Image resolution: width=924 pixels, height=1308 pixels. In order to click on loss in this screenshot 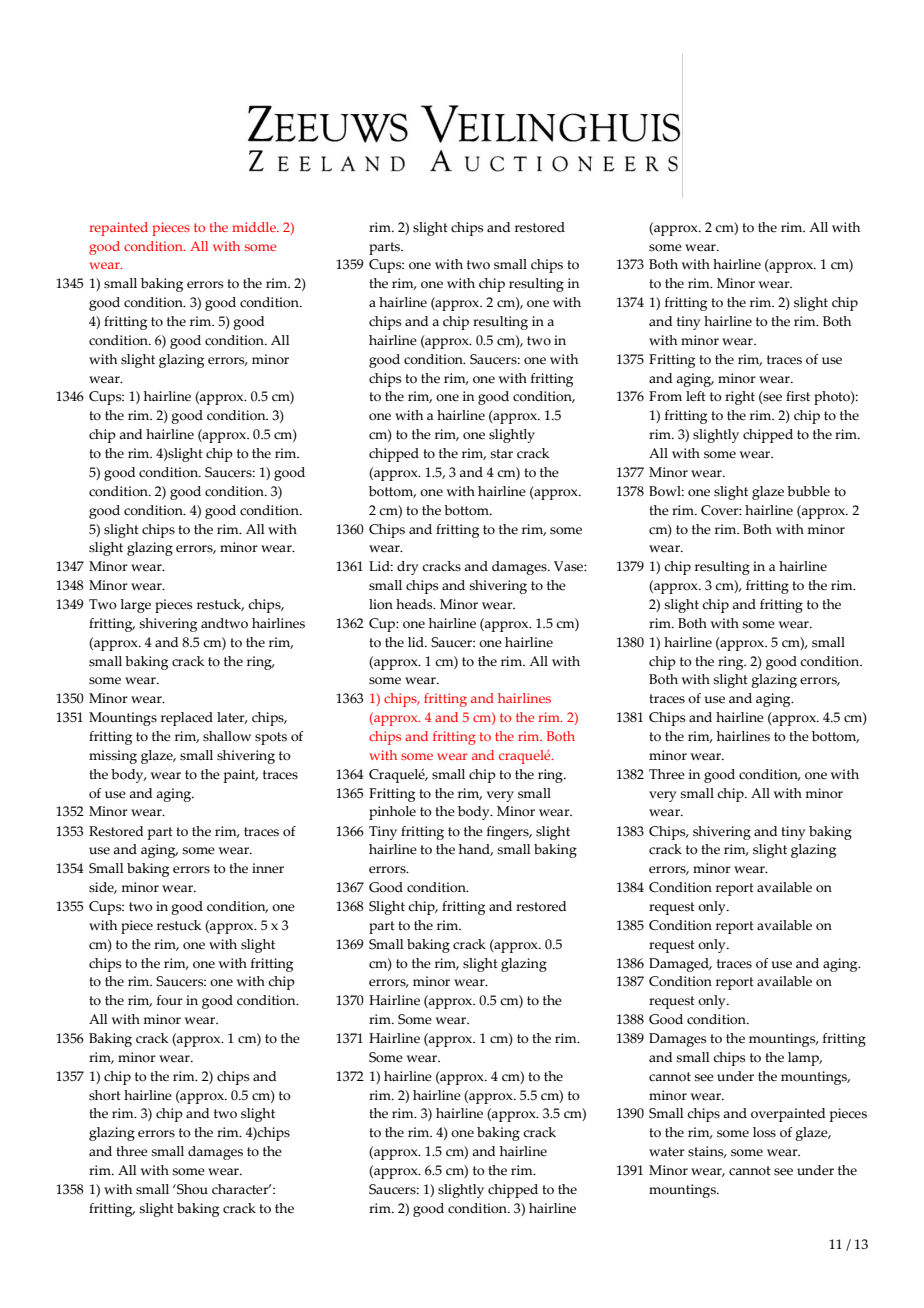, I will do `click(764, 1132)`.
